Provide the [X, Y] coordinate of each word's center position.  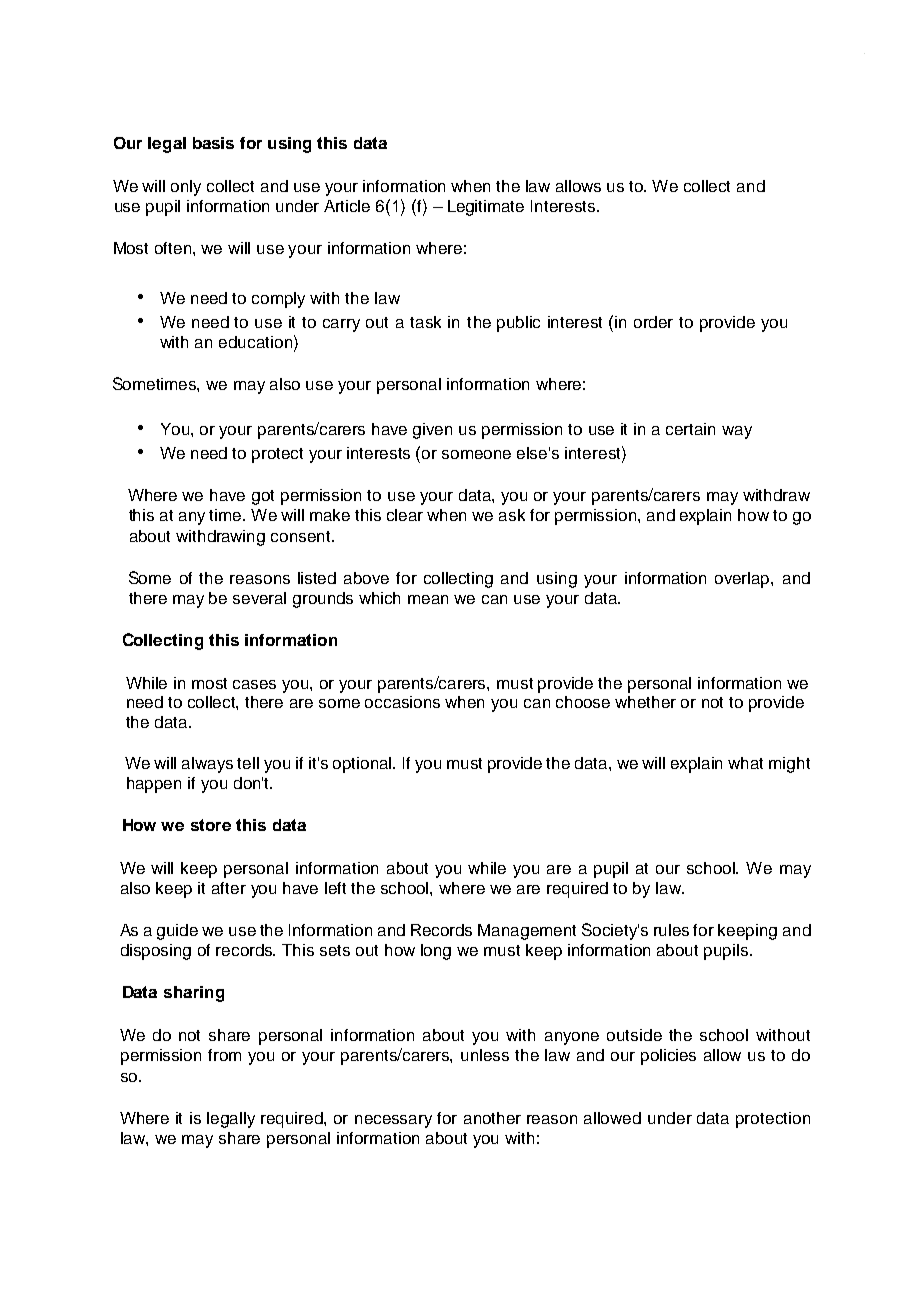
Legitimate [486, 208]
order [653, 322]
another [492, 1118]
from [224, 1055]
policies [668, 1057]
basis [213, 143]
